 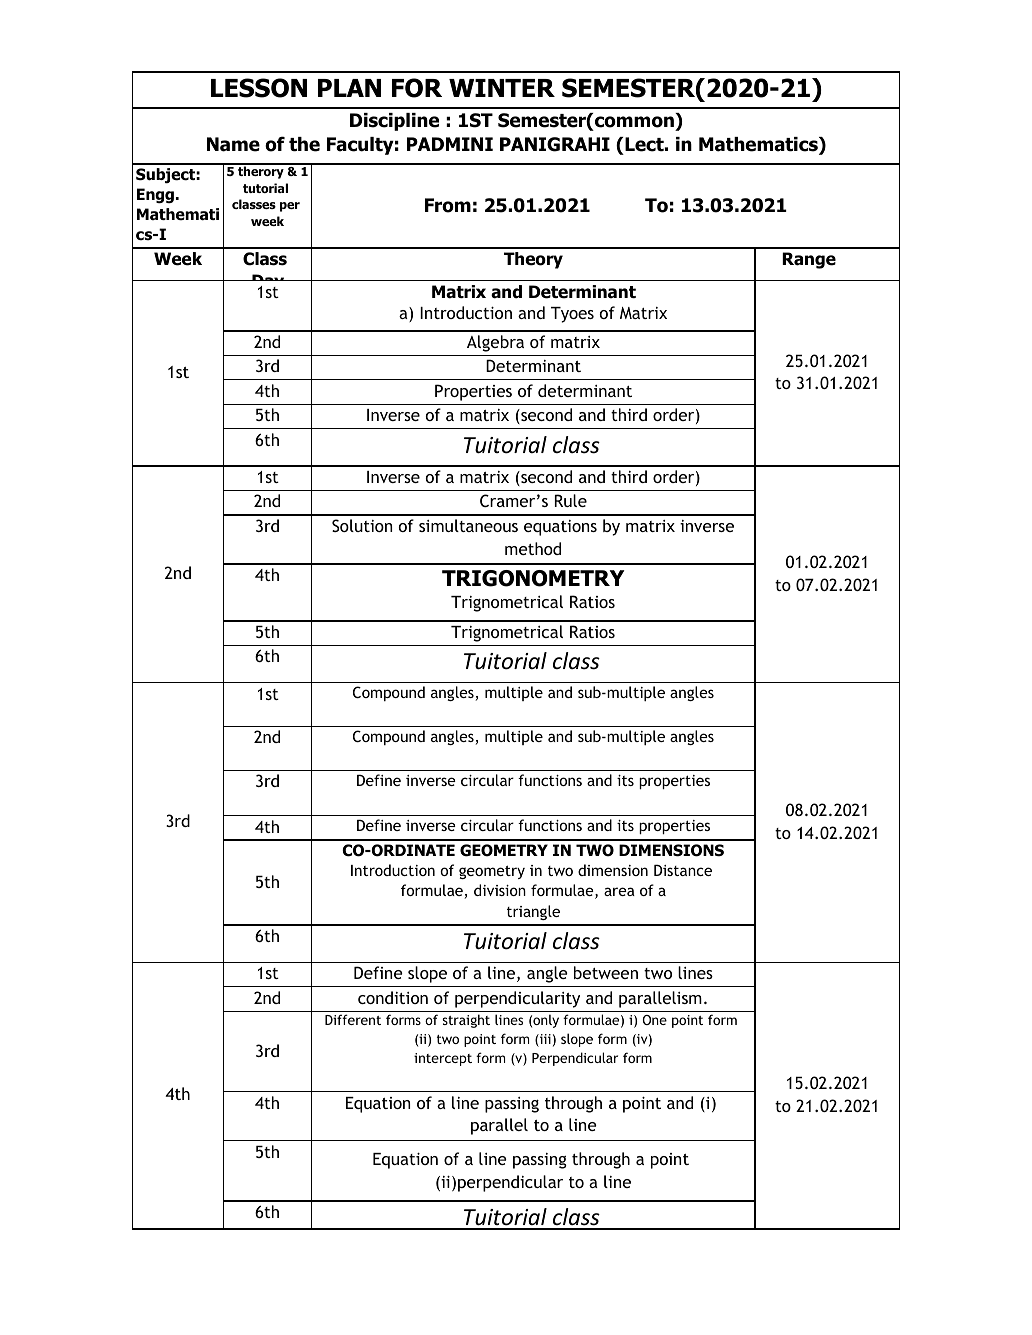 What do you see at coordinates (533, 578) in the page?
I see `TRIGONOMETRY` at bounding box center [533, 578].
